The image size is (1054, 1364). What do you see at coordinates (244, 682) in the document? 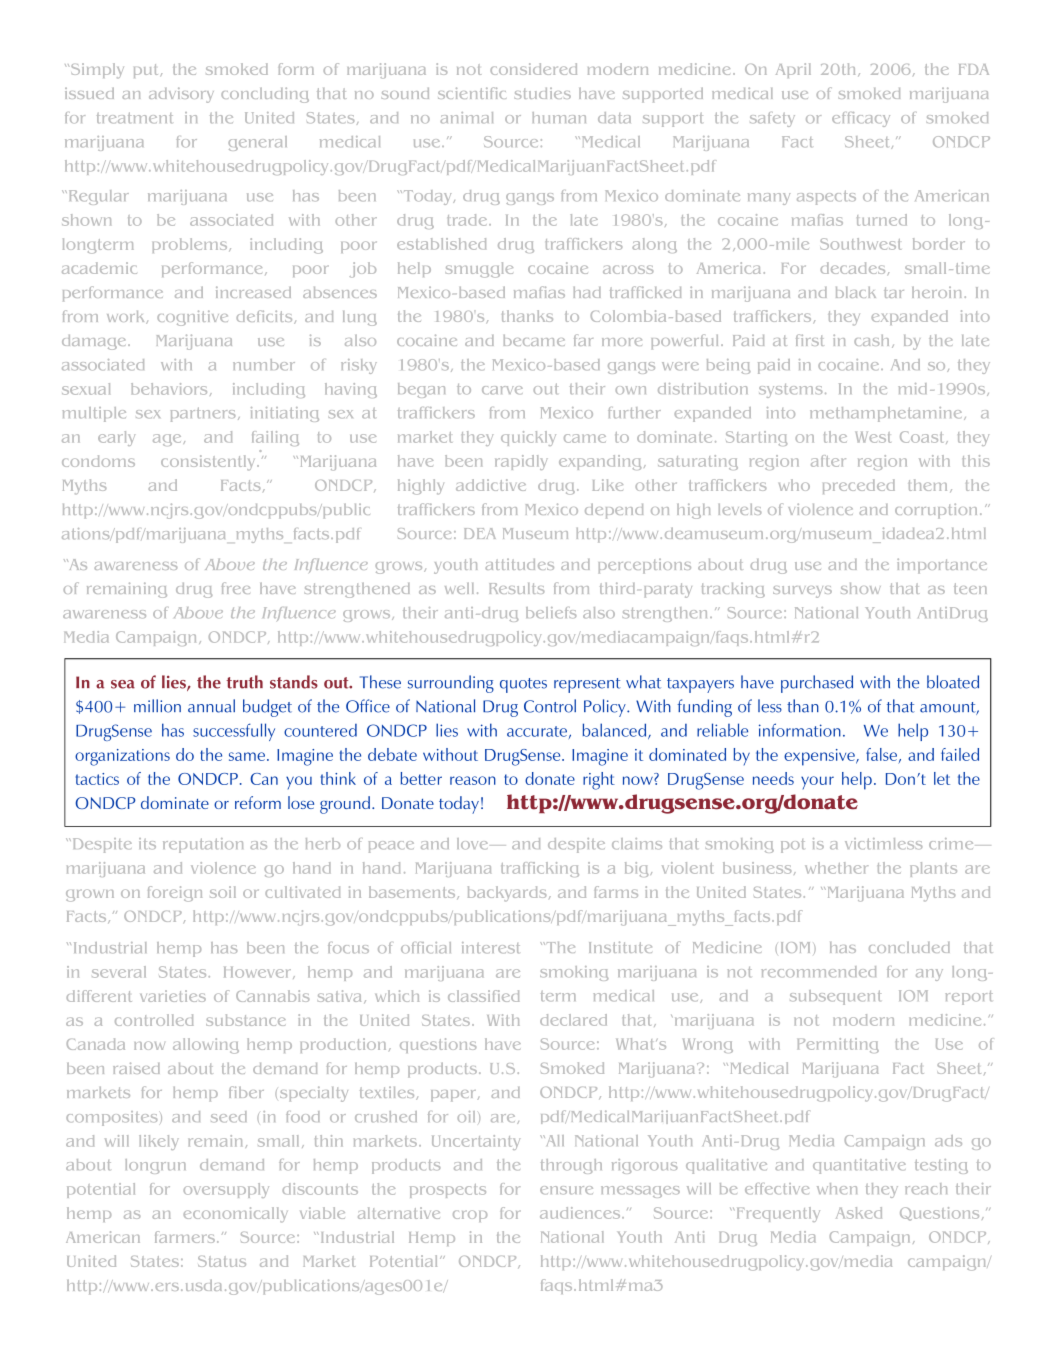
I see `truth` at bounding box center [244, 682].
